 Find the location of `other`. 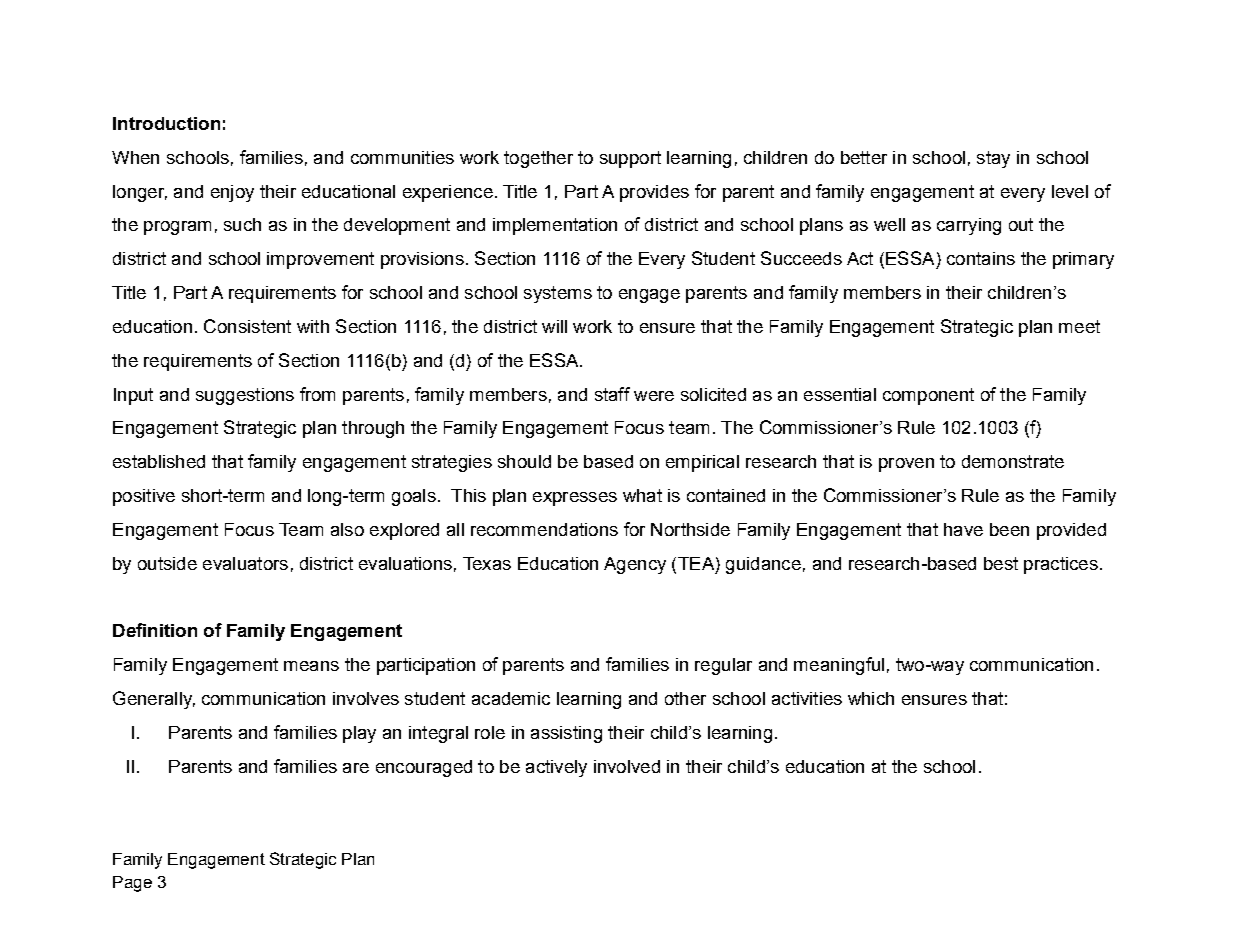

other is located at coordinates (685, 698).
